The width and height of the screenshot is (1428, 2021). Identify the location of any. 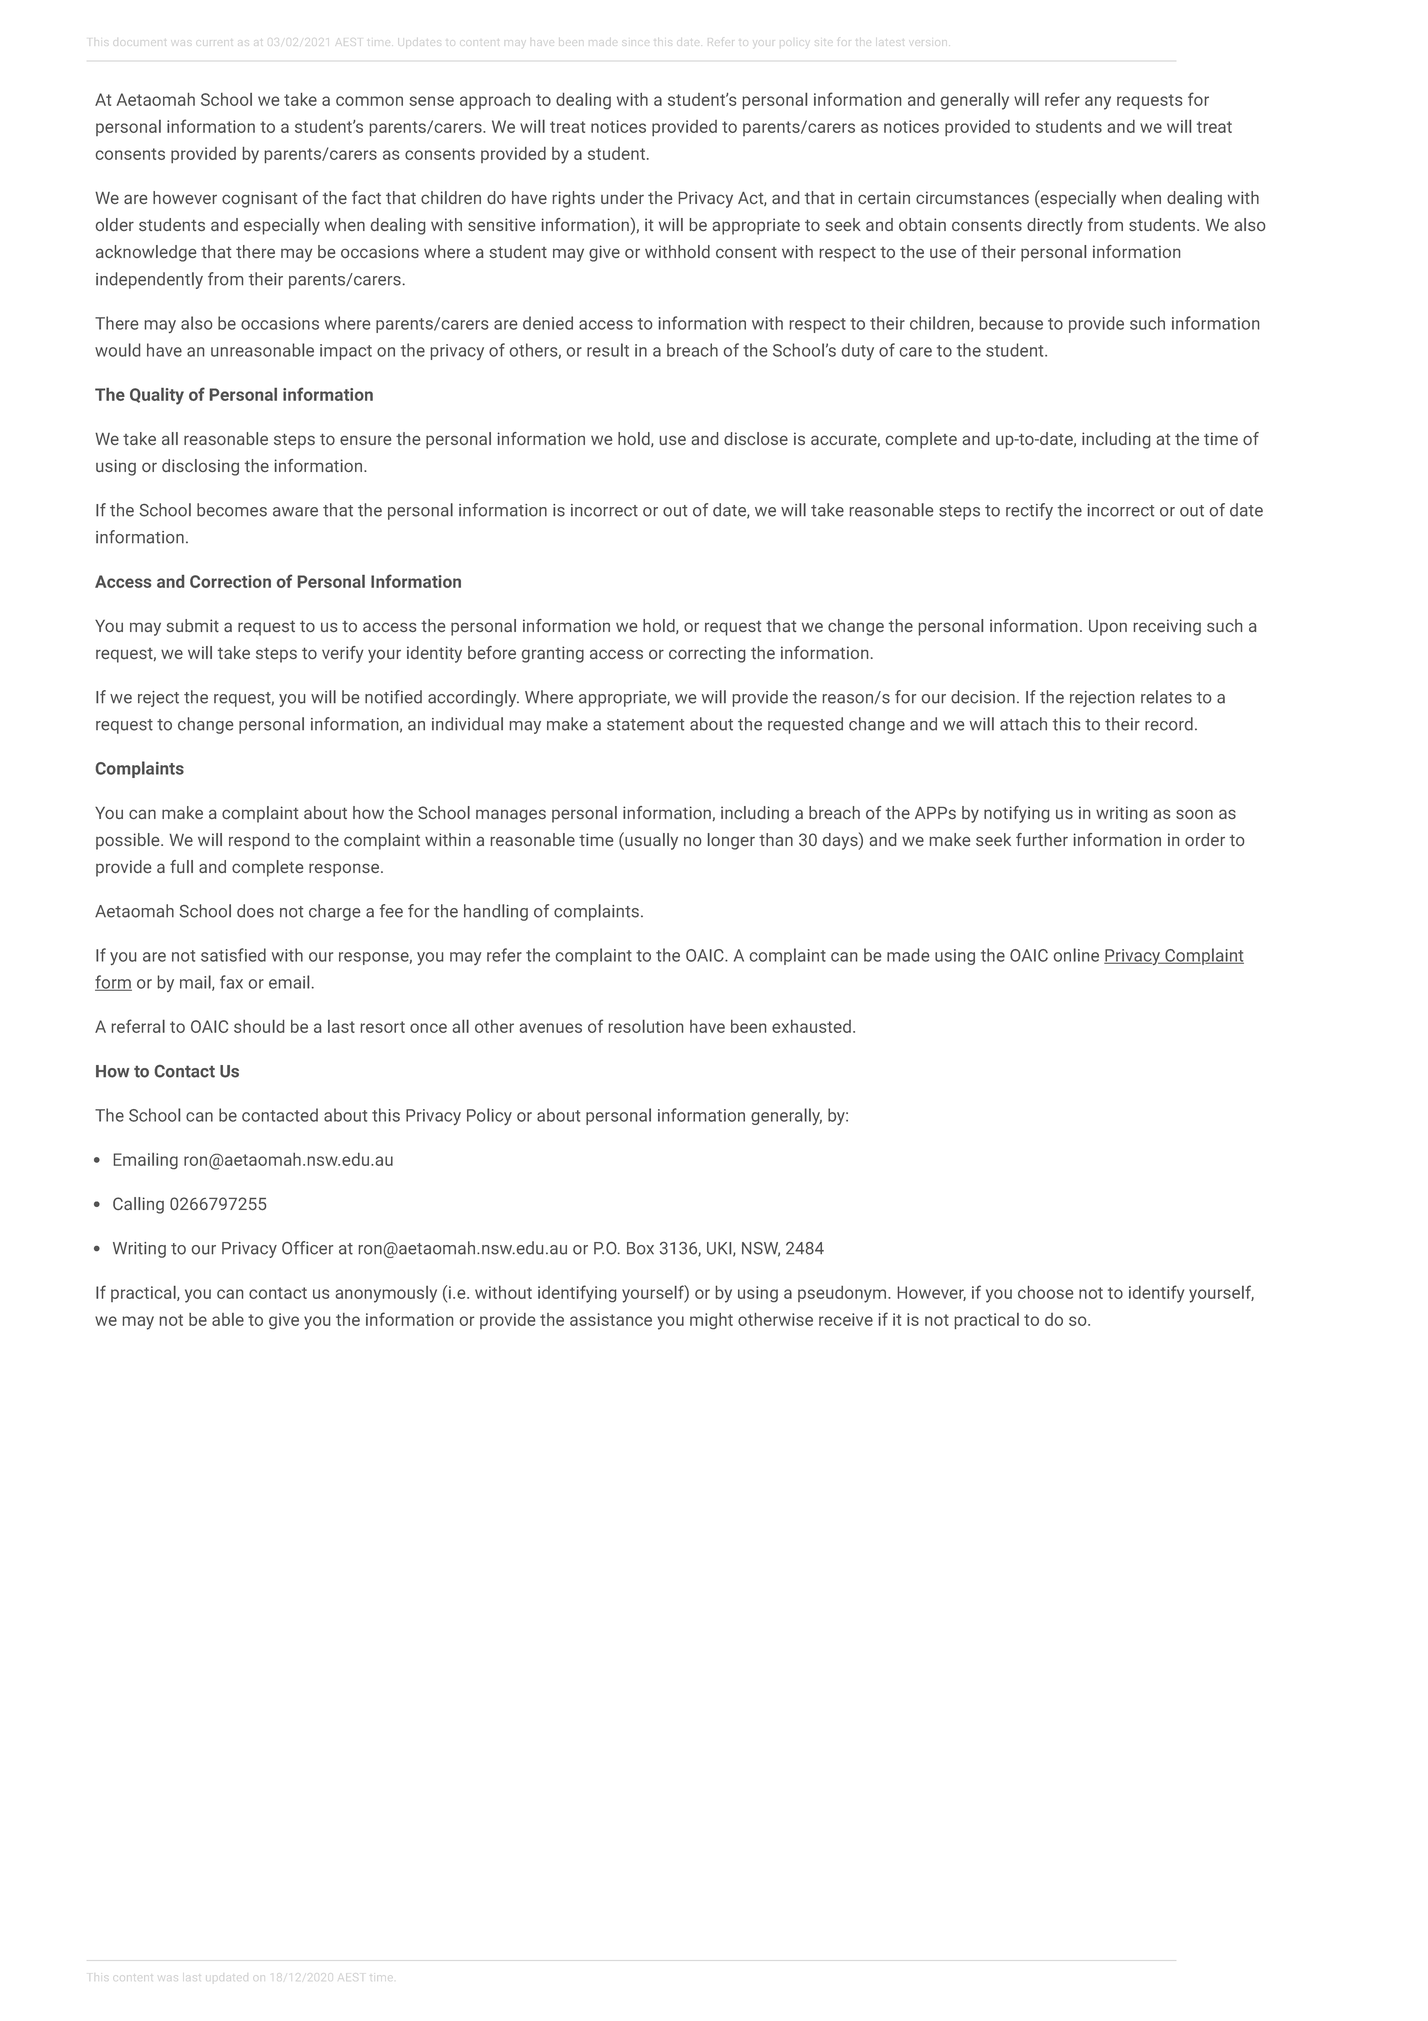
(1098, 103).
